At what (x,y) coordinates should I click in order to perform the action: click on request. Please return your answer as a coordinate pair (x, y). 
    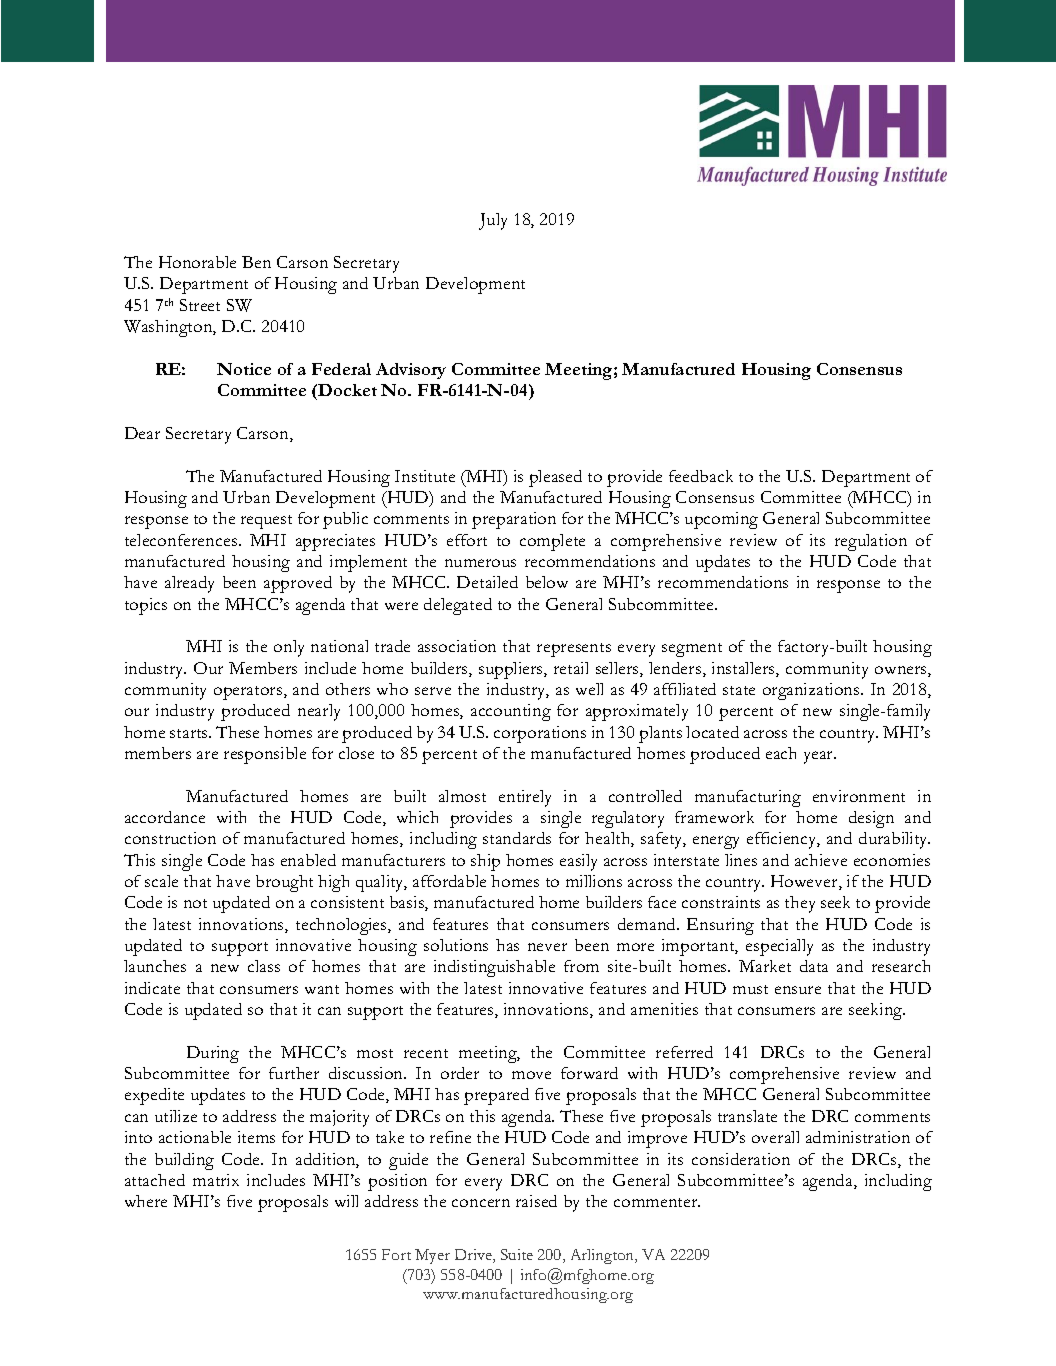
    Looking at the image, I should click on (266, 522).
